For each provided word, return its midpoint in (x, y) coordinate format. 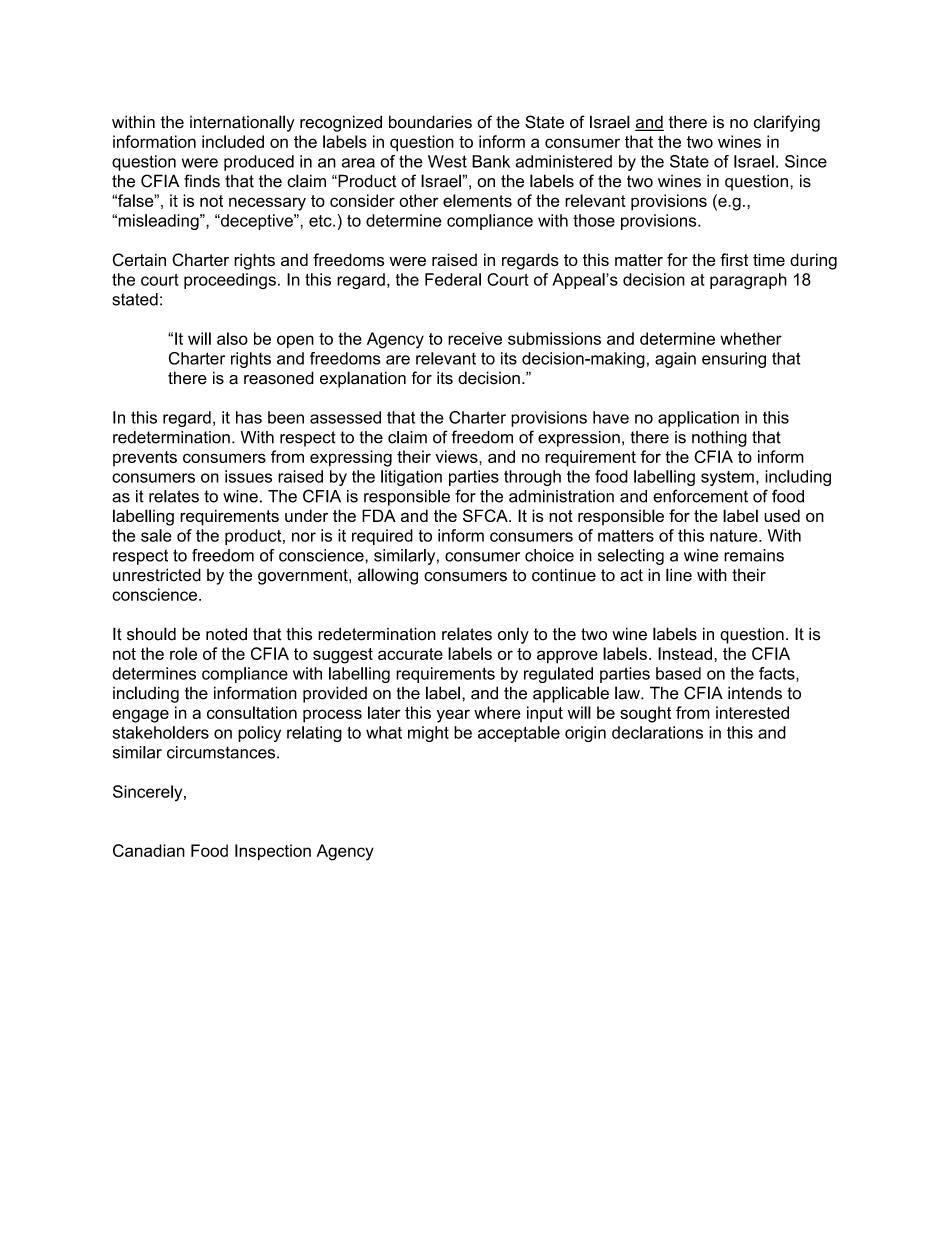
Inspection (273, 852)
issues (248, 476)
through (532, 478)
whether (751, 338)
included (233, 141)
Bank (491, 161)
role (183, 653)
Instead (685, 653)
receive (475, 338)
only (513, 635)
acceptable (519, 734)
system (727, 478)
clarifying (786, 123)
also (232, 338)
